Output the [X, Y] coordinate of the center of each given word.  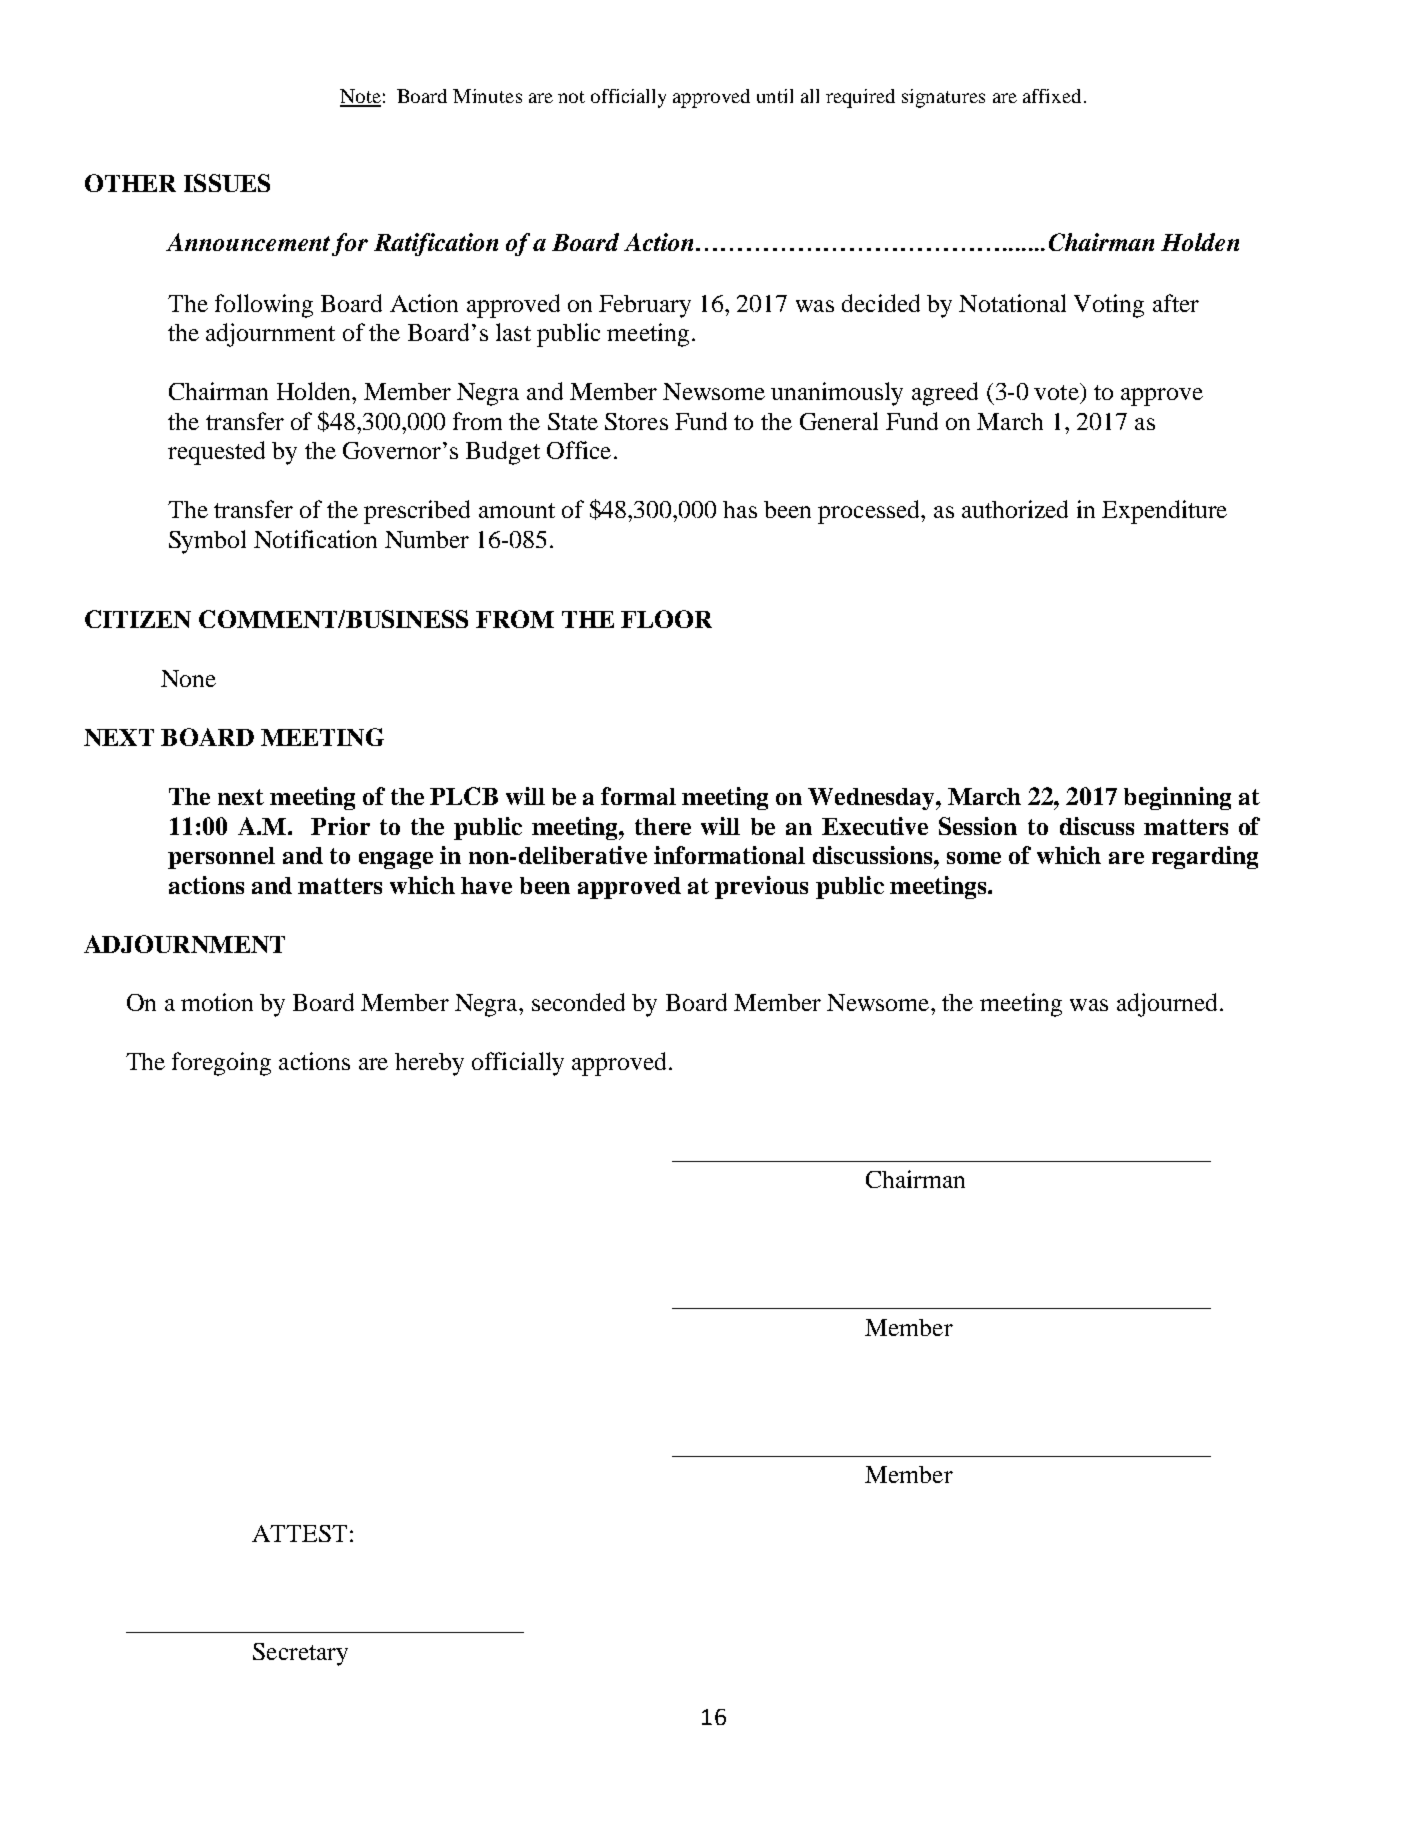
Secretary [300, 1654]
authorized [1015, 509]
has [740, 509]
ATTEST [299, 1533]
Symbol [207, 542]
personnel [221, 858]
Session [978, 826]
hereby [429, 1064]
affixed [1052, 96]
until [775, 96]
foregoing [221, 1064]
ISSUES [227, 183]
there [663, 826]
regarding [1205, 857]
